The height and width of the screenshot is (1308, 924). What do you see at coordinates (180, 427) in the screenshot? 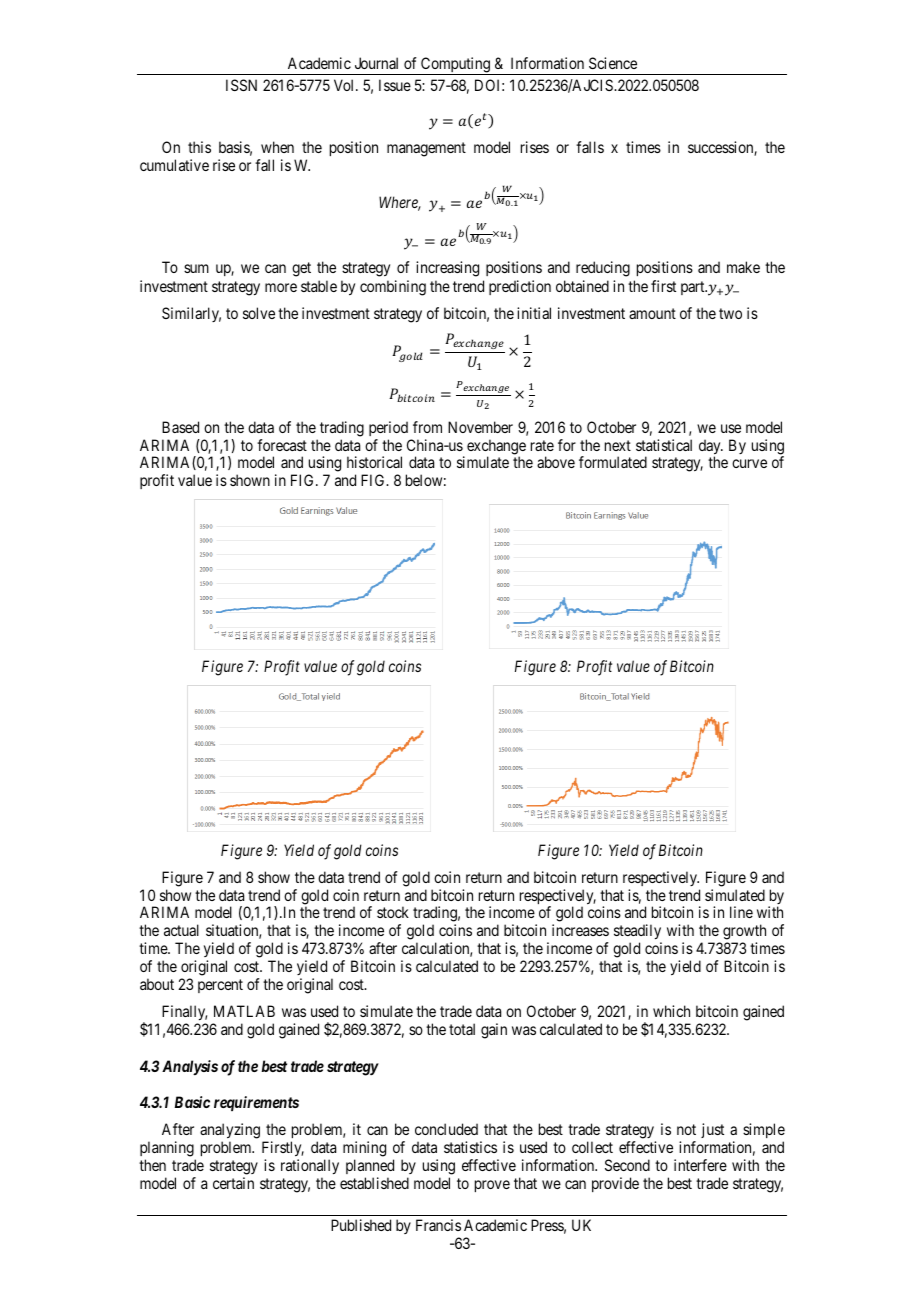
I see `Based` at bounding box center [180, 427].
